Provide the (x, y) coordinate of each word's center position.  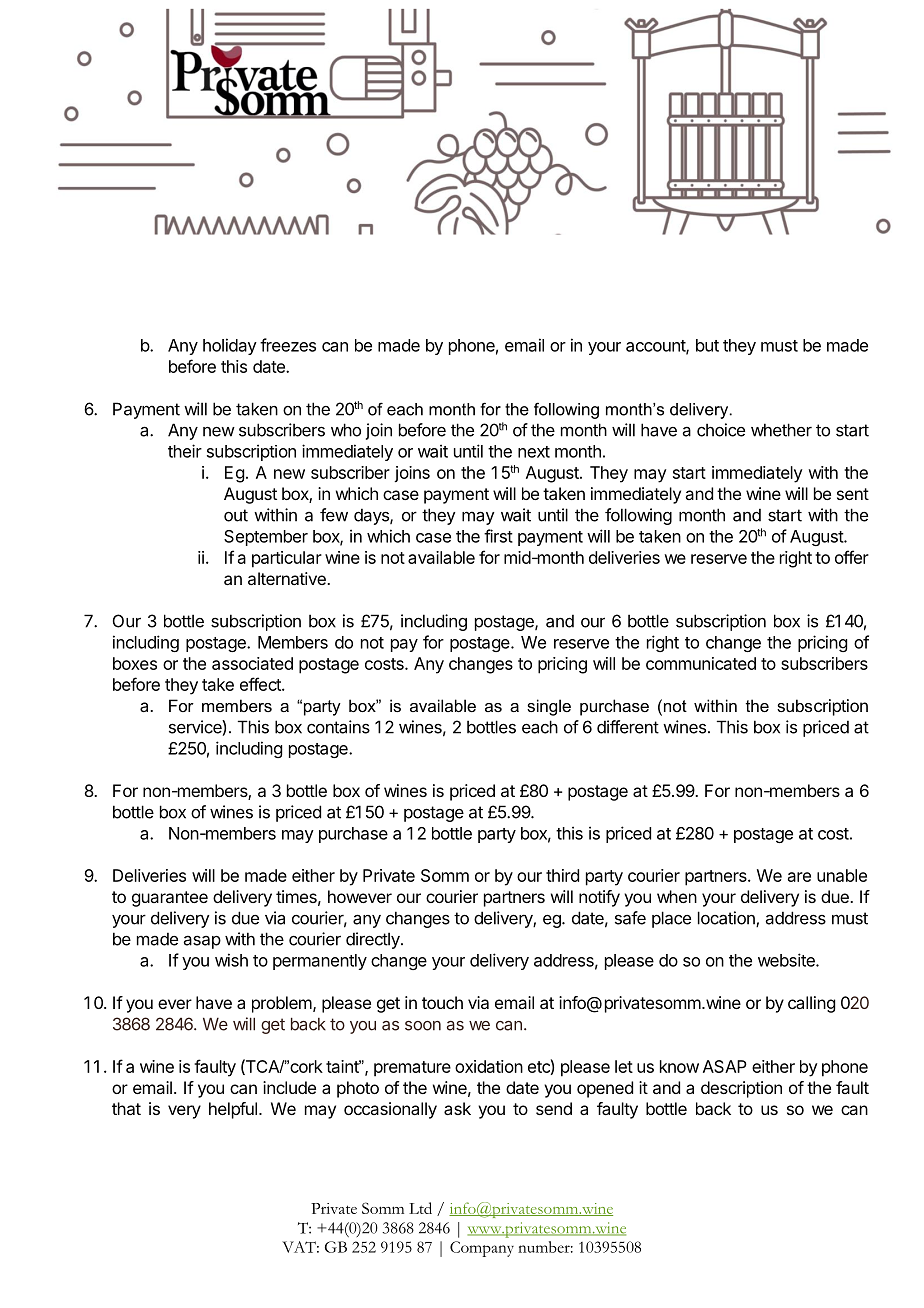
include (289, 1087)
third (562, 875)
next (534, 452)
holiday (230, 346)
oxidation (489, 1066)
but (707, 345)
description (741, 1089)
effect (261, 684)
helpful (233, 1110)
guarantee (170, 899)
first (498, 536)
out (236, 515)
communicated (701, 663)
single (549, 707)
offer (852, 557)
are (799, 877)
